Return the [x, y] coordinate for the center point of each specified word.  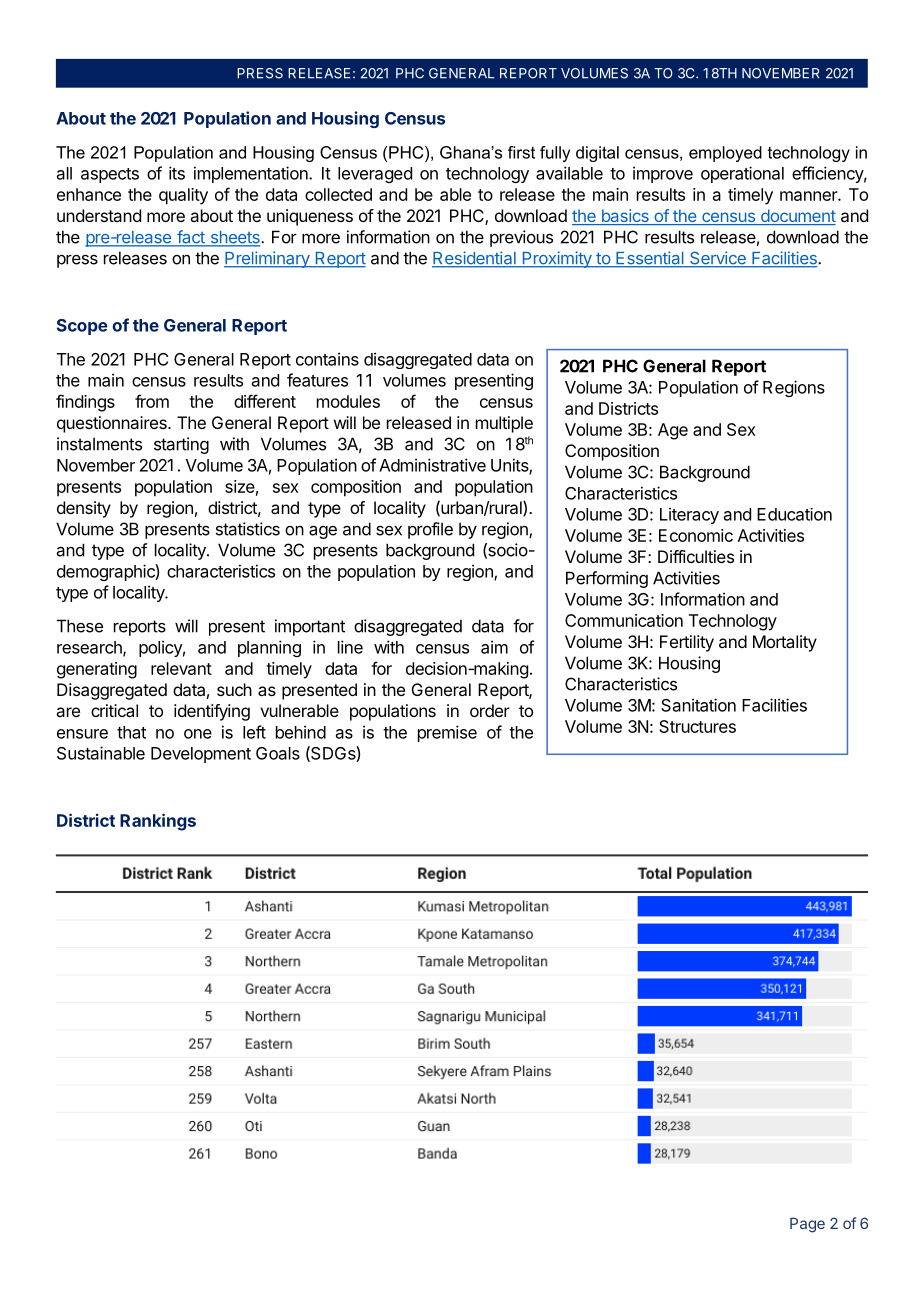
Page [807, 1225]
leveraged [375, 175]
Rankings [158, 822]
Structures [697, 726]
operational [742, 174]
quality [183, 196]
